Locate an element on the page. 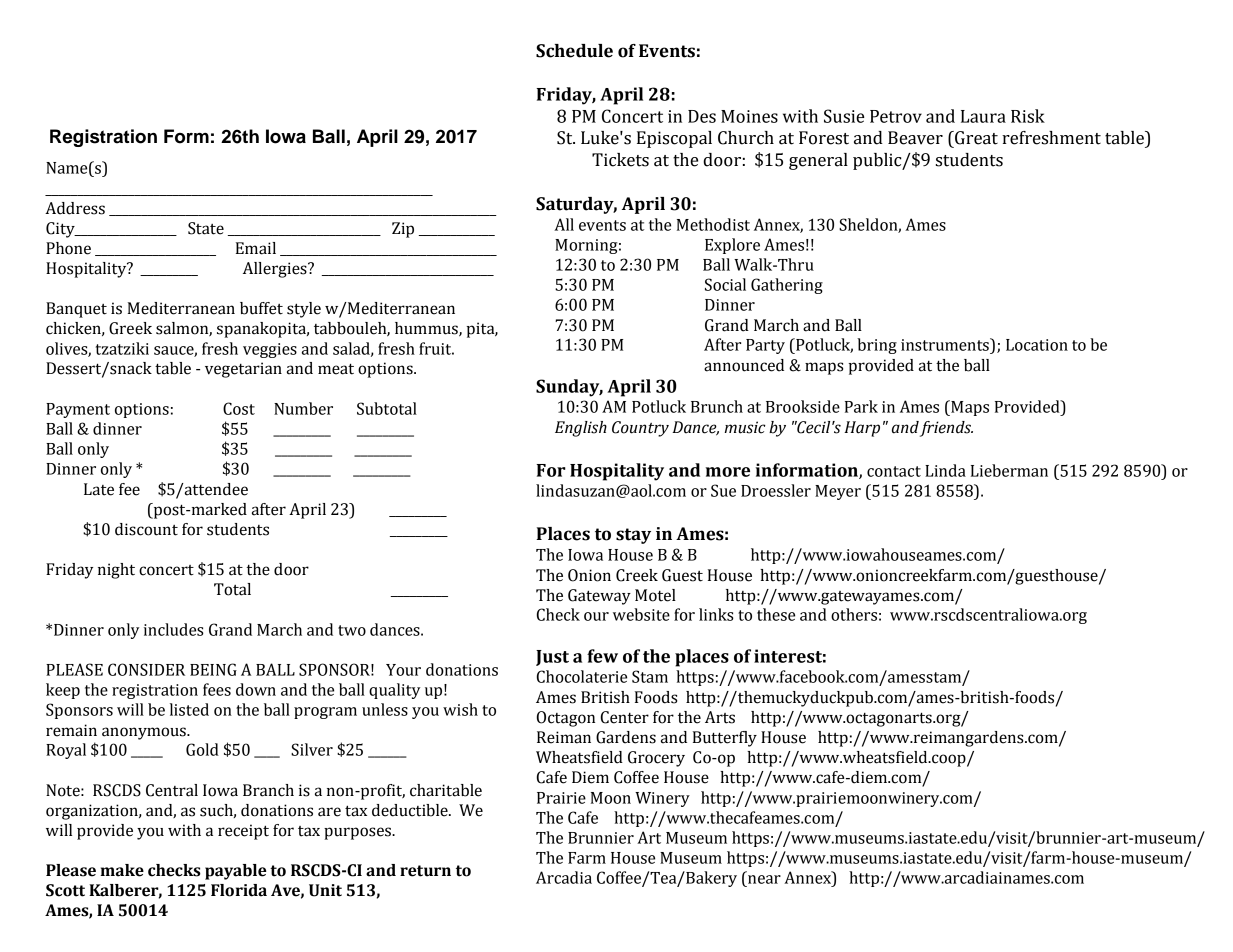 The width and height of the page is (1233, 952). Butterfly is located at coordinates (725, 739).
